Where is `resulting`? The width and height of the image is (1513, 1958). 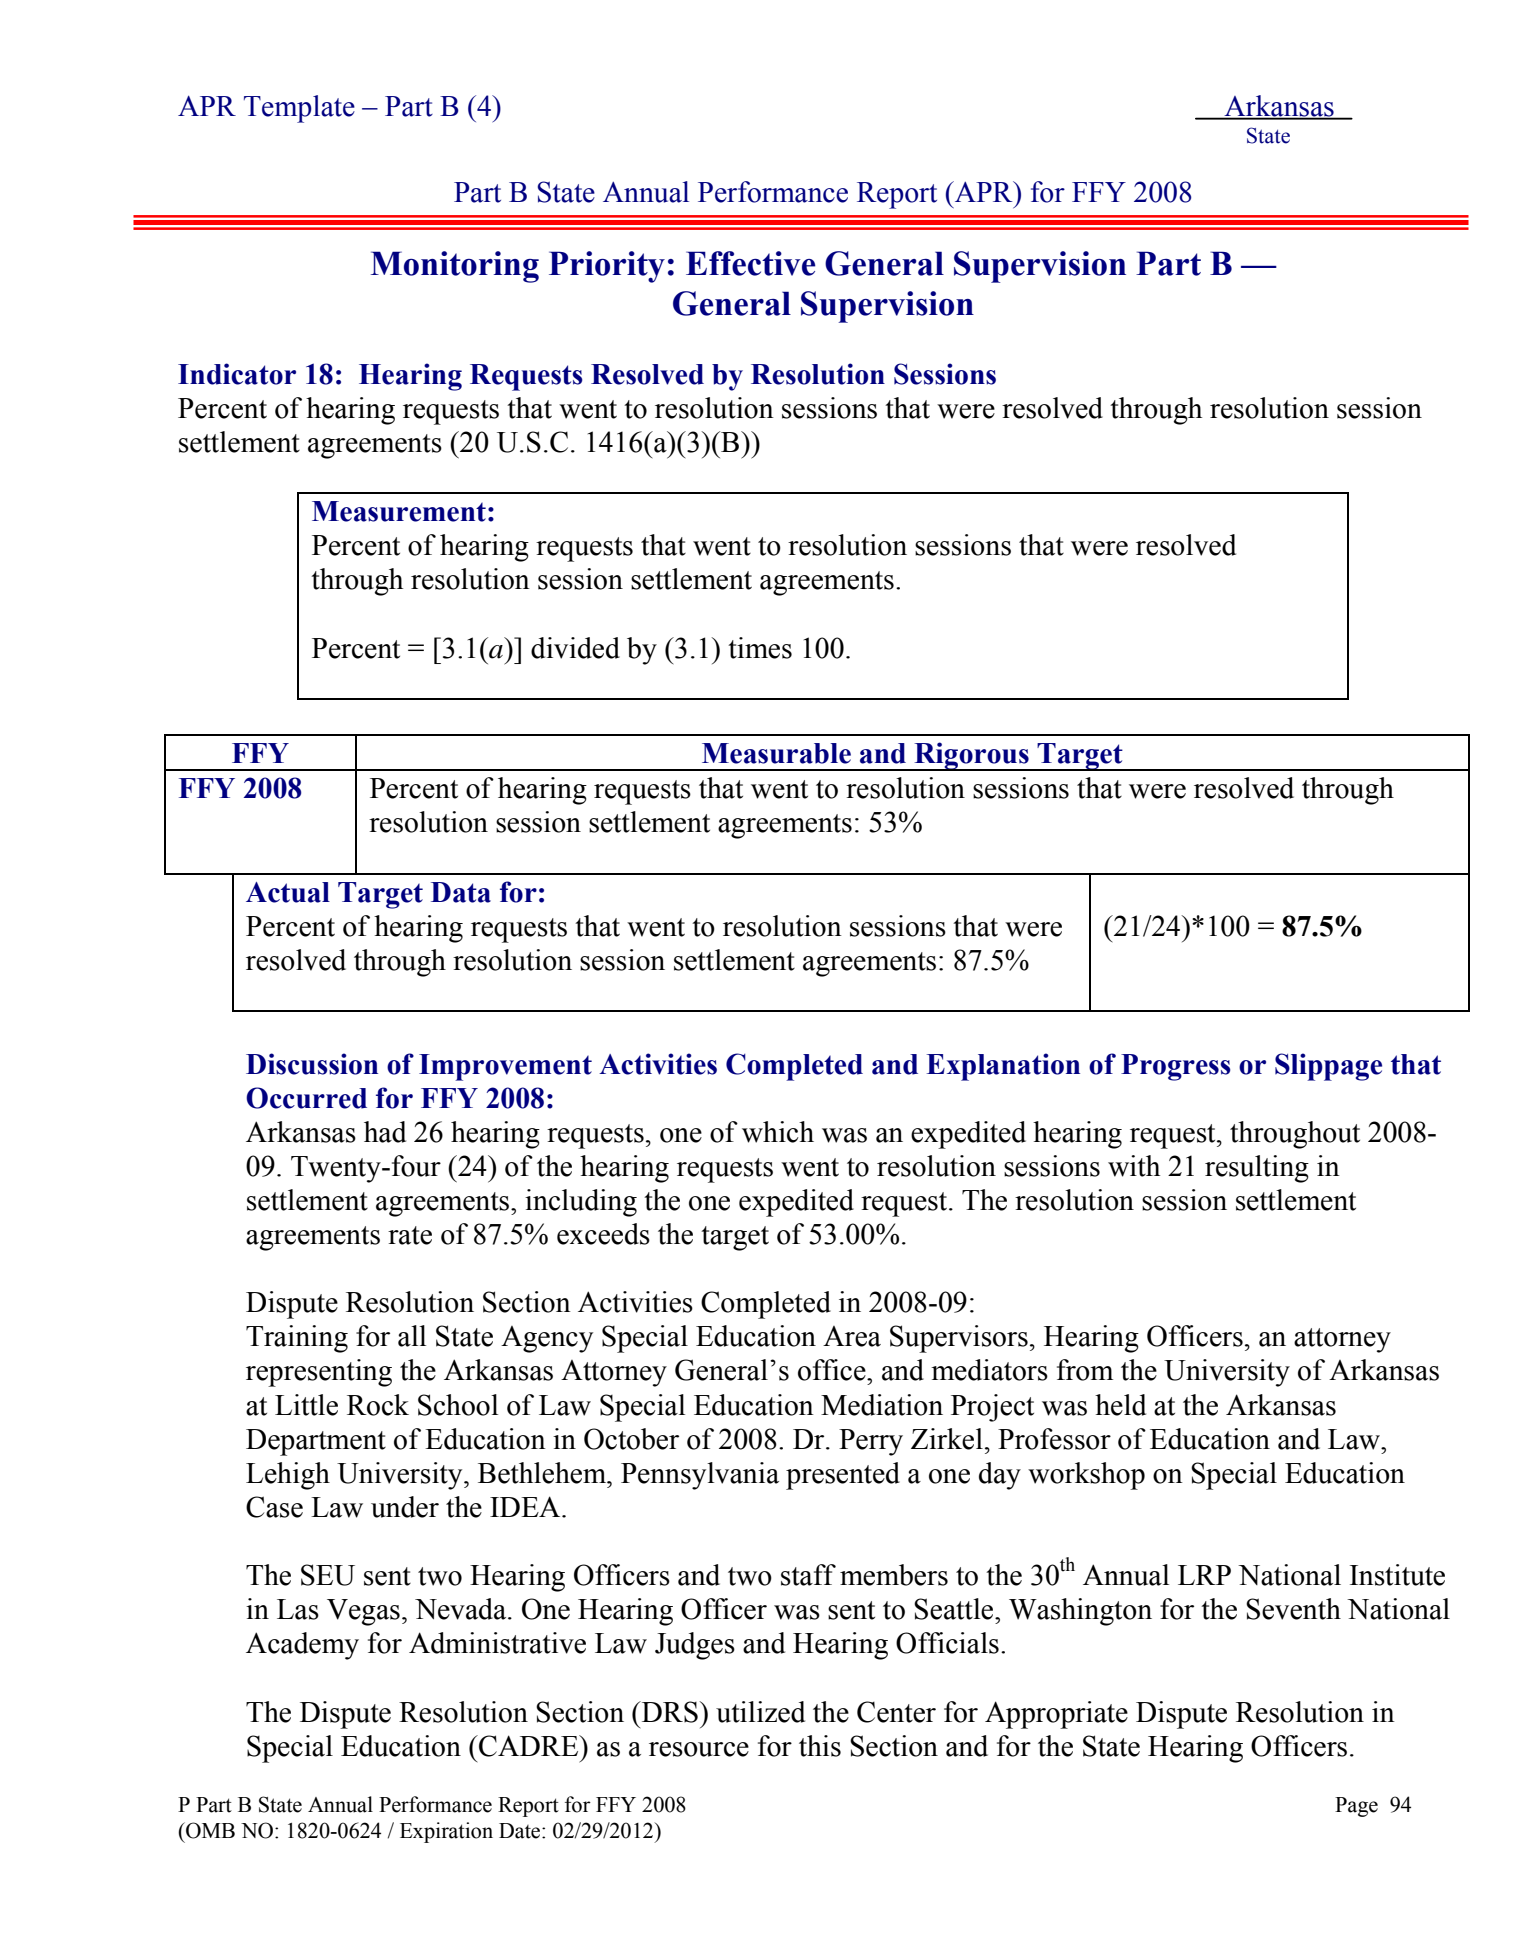 resulting is located at coordinates (1257, 1169).
